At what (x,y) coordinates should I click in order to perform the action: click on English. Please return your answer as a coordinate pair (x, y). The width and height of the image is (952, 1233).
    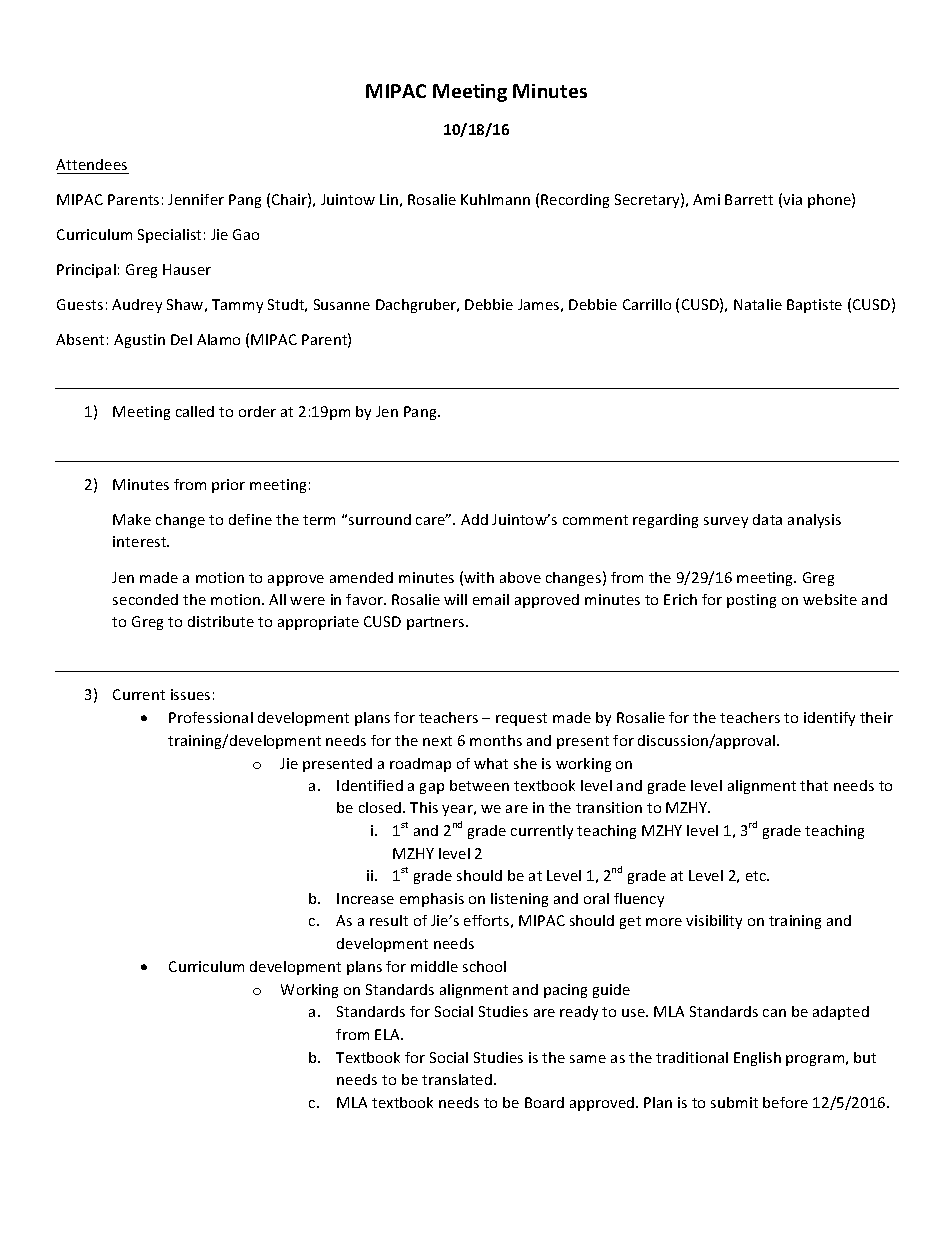
    Looking at the image, I should click on (757, 1059).
